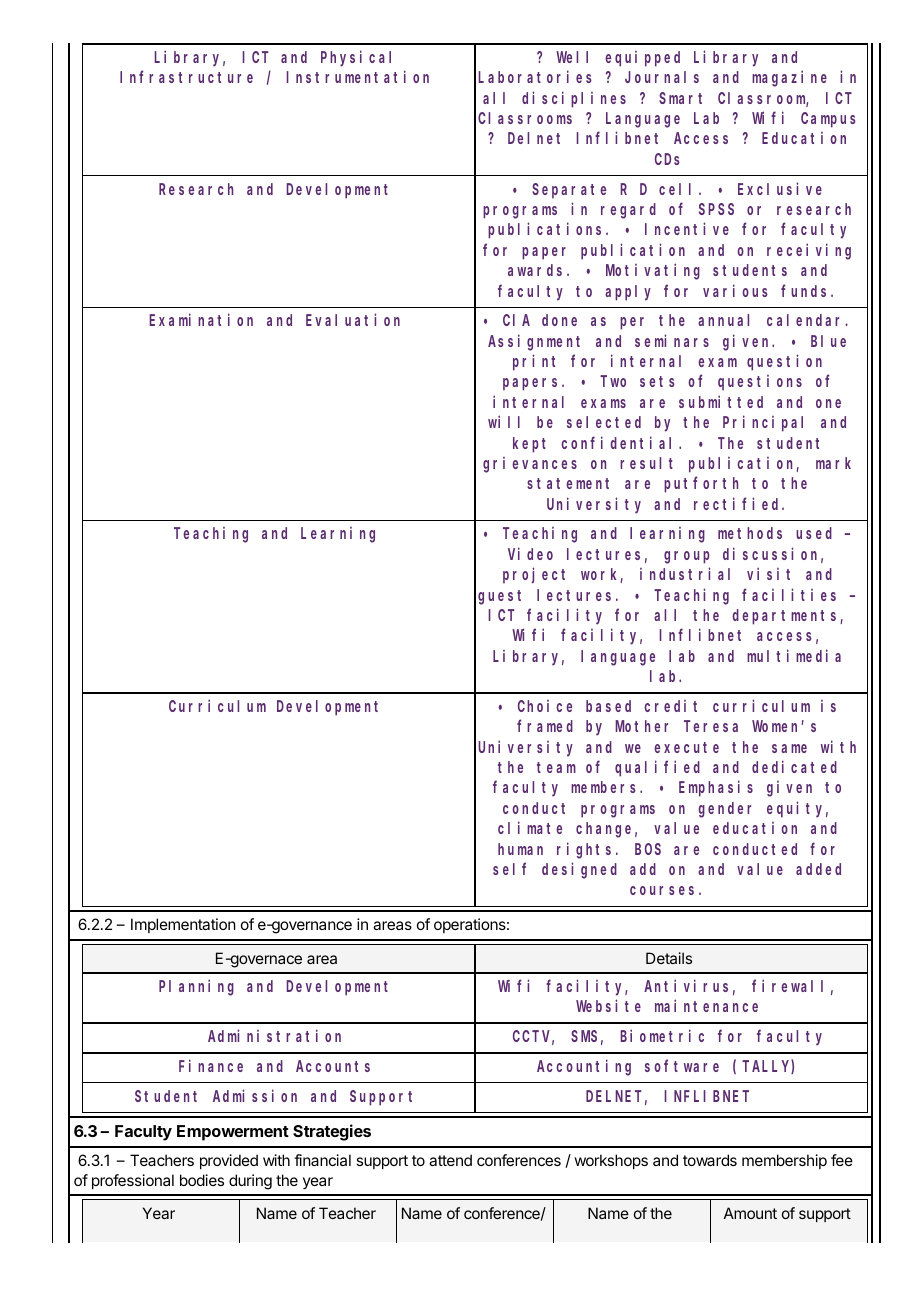 The width and height of the image is (924, 1308). I want to click on Video, so click(530, 553).
